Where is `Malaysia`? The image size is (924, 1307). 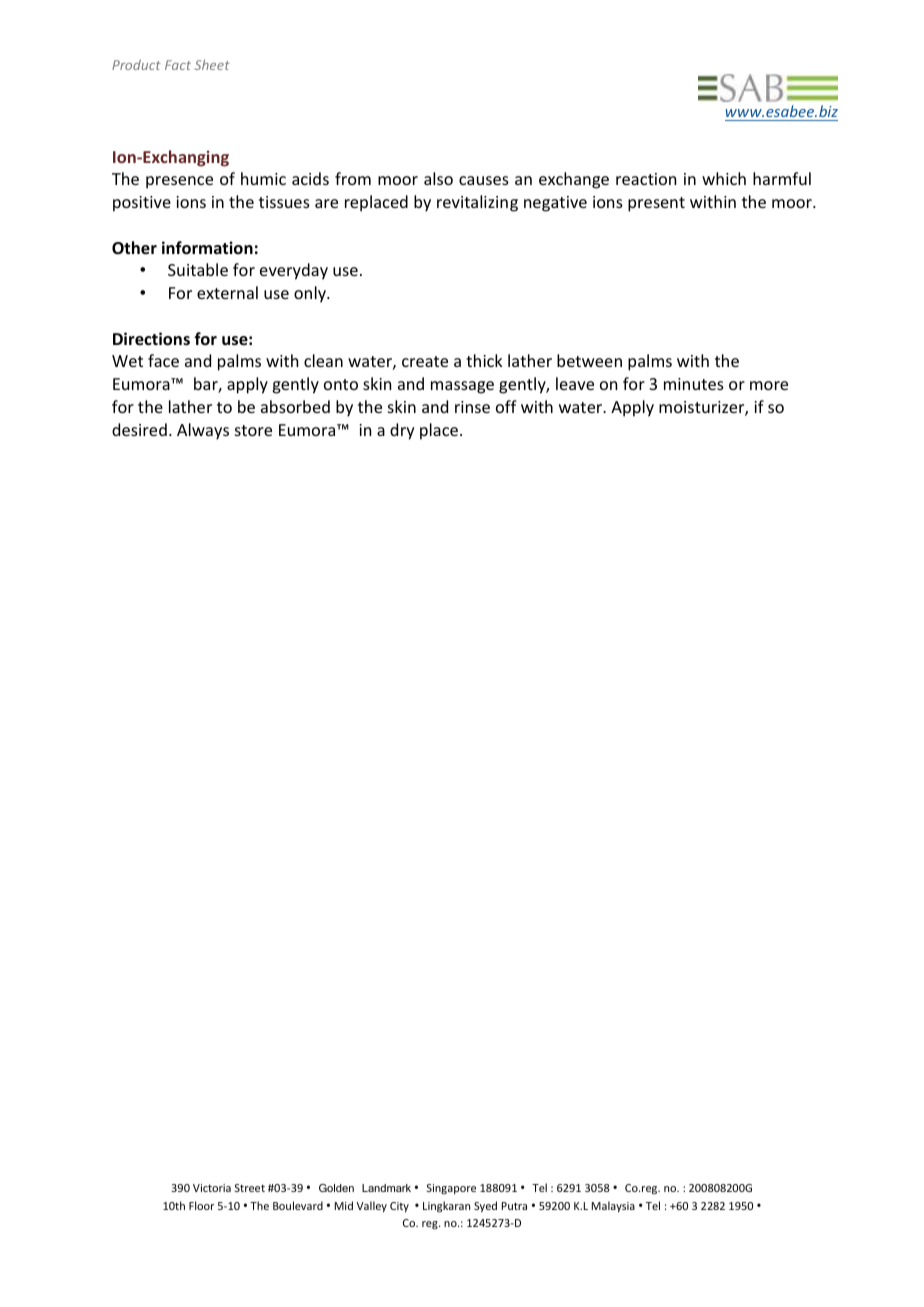
Malaysia is located at coordinates (613, 1206).
